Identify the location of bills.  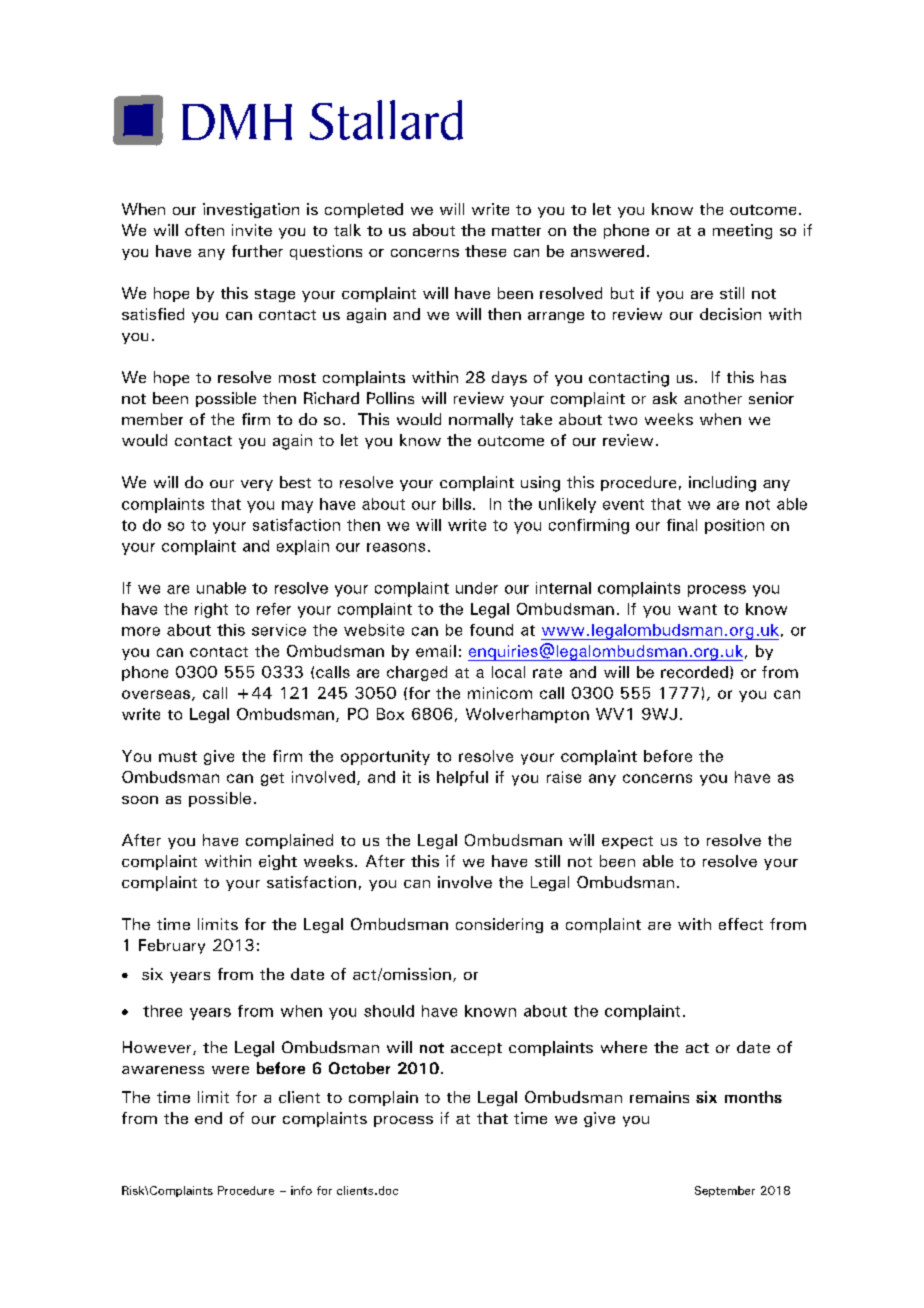
(457, 504).
